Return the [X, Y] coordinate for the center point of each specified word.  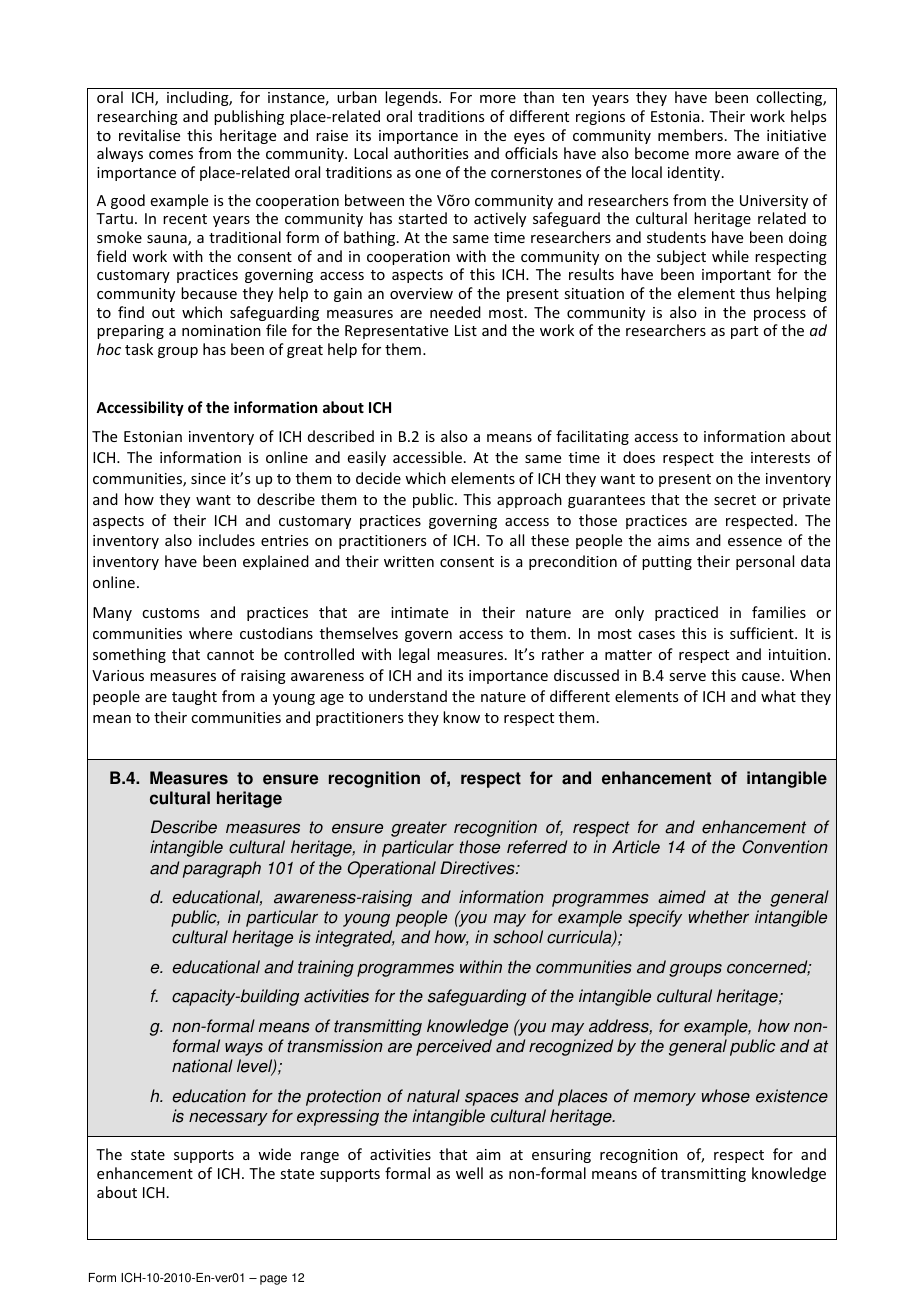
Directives [478, 868]
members [690, 135]
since [208, 478]
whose [726, 1096]
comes [171, 155]
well [469, 1173]
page [273, 1280]
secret [735, 500]
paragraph [222, 869]
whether [719, 917]
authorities [431, 153]
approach [529, 500]
